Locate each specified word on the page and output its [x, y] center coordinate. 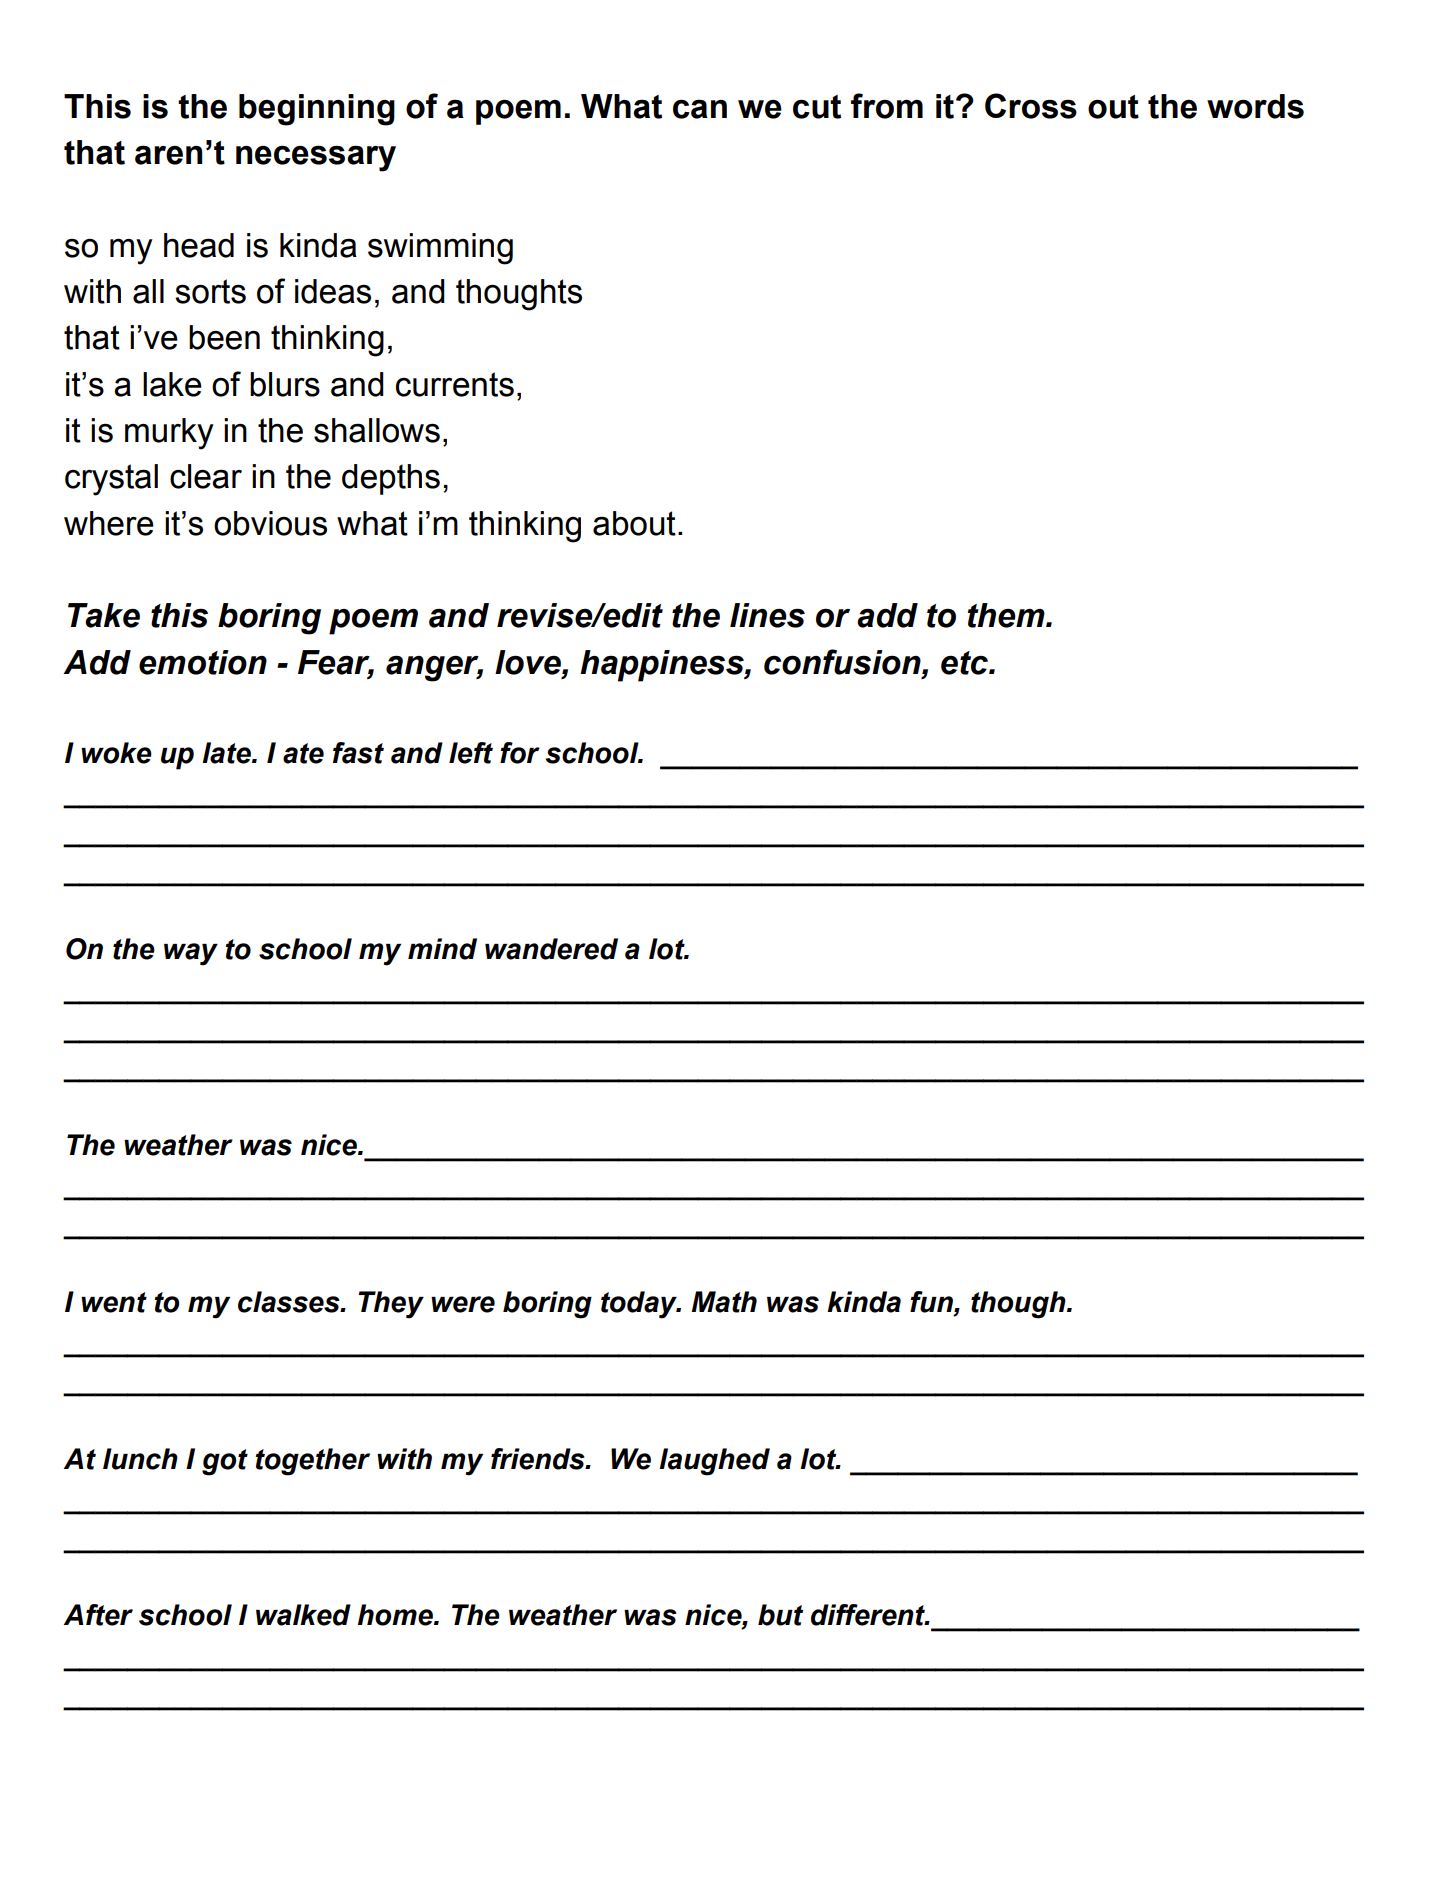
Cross [1031, 106]
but [780, 1615]
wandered [551, 949]
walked [303, 1615]
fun [932, 1302]
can [700, 109]
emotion [203, 662]
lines [767, 615]
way [191, 954]
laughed [714, 1462]
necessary [316, 158]
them [1007, 615]
